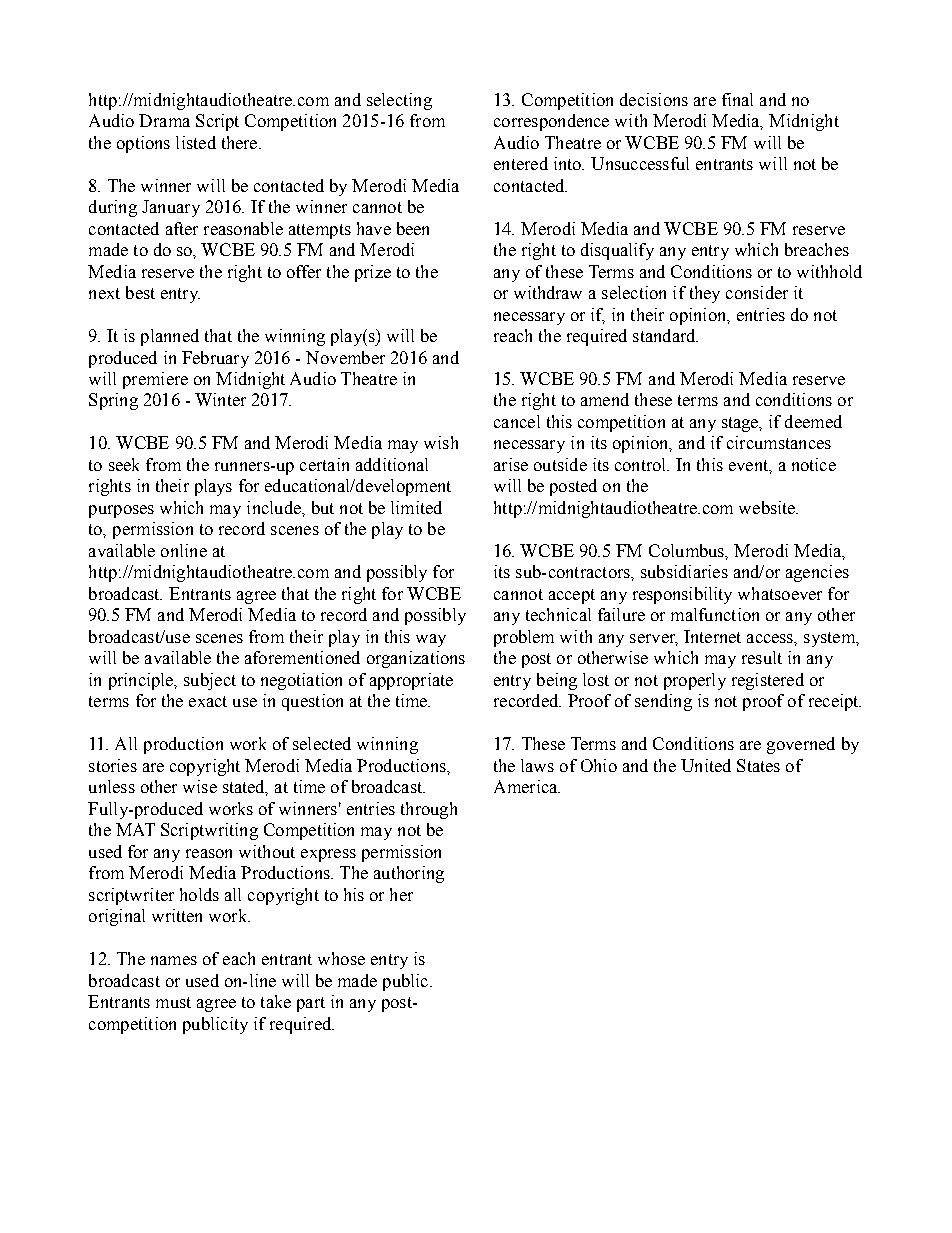 The width and height of the document is (952, 1233). What do you see at coordinates (196, 142) in the document?
I see `listed` at bounding box center [196, 142].
